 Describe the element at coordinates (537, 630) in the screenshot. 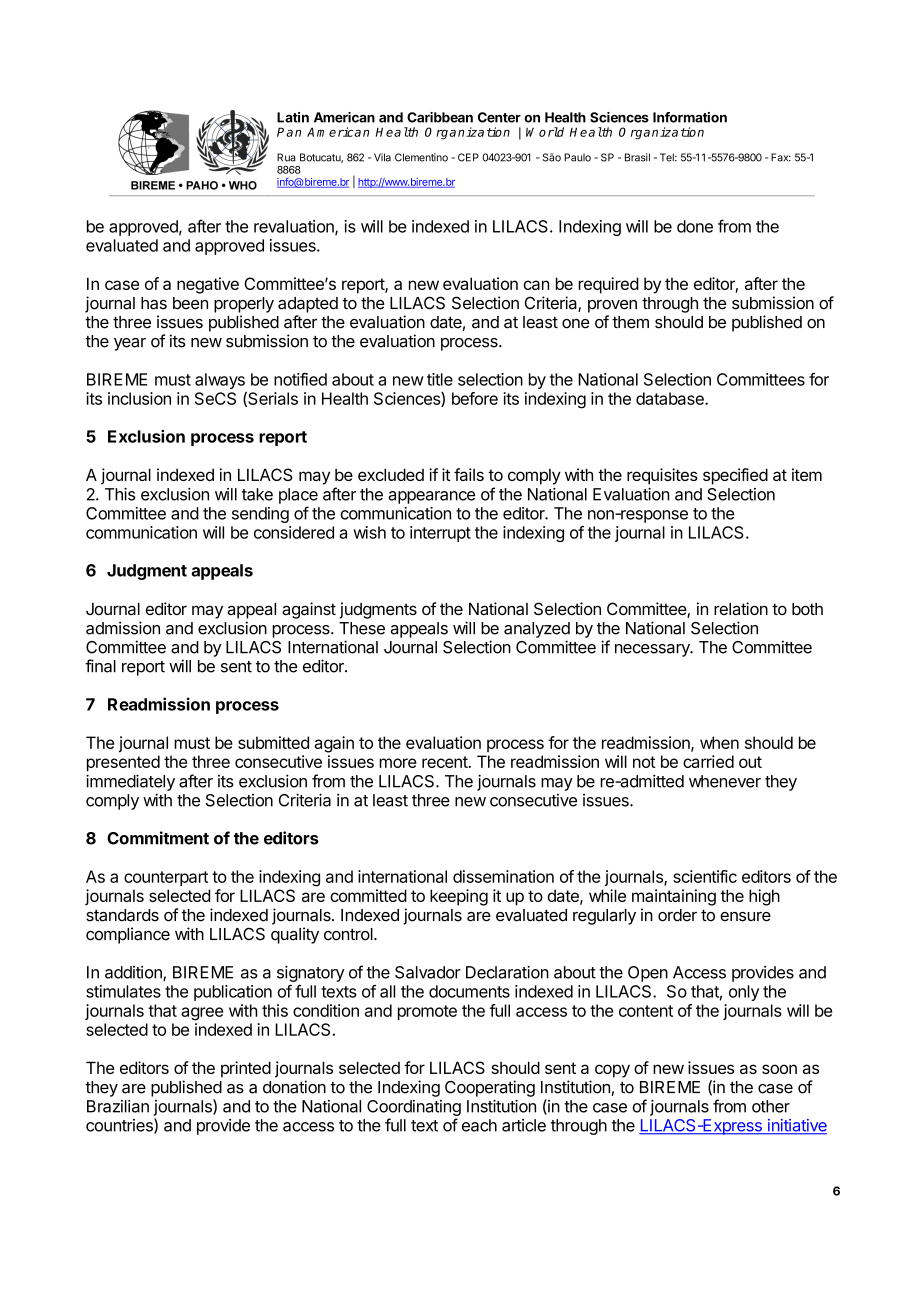

I see `analyzed` at that location.
